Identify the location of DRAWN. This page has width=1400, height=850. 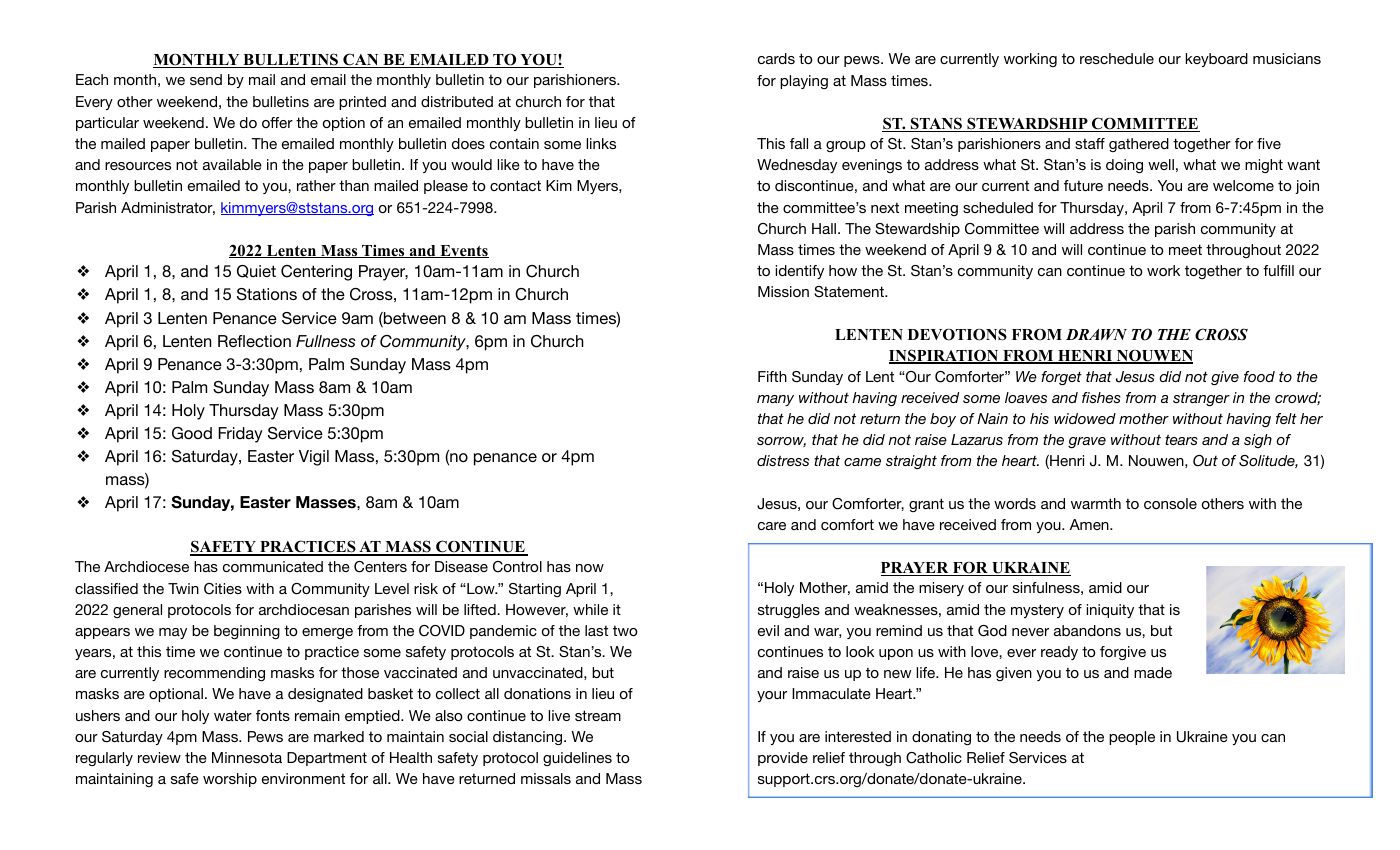
(1096, 334).
